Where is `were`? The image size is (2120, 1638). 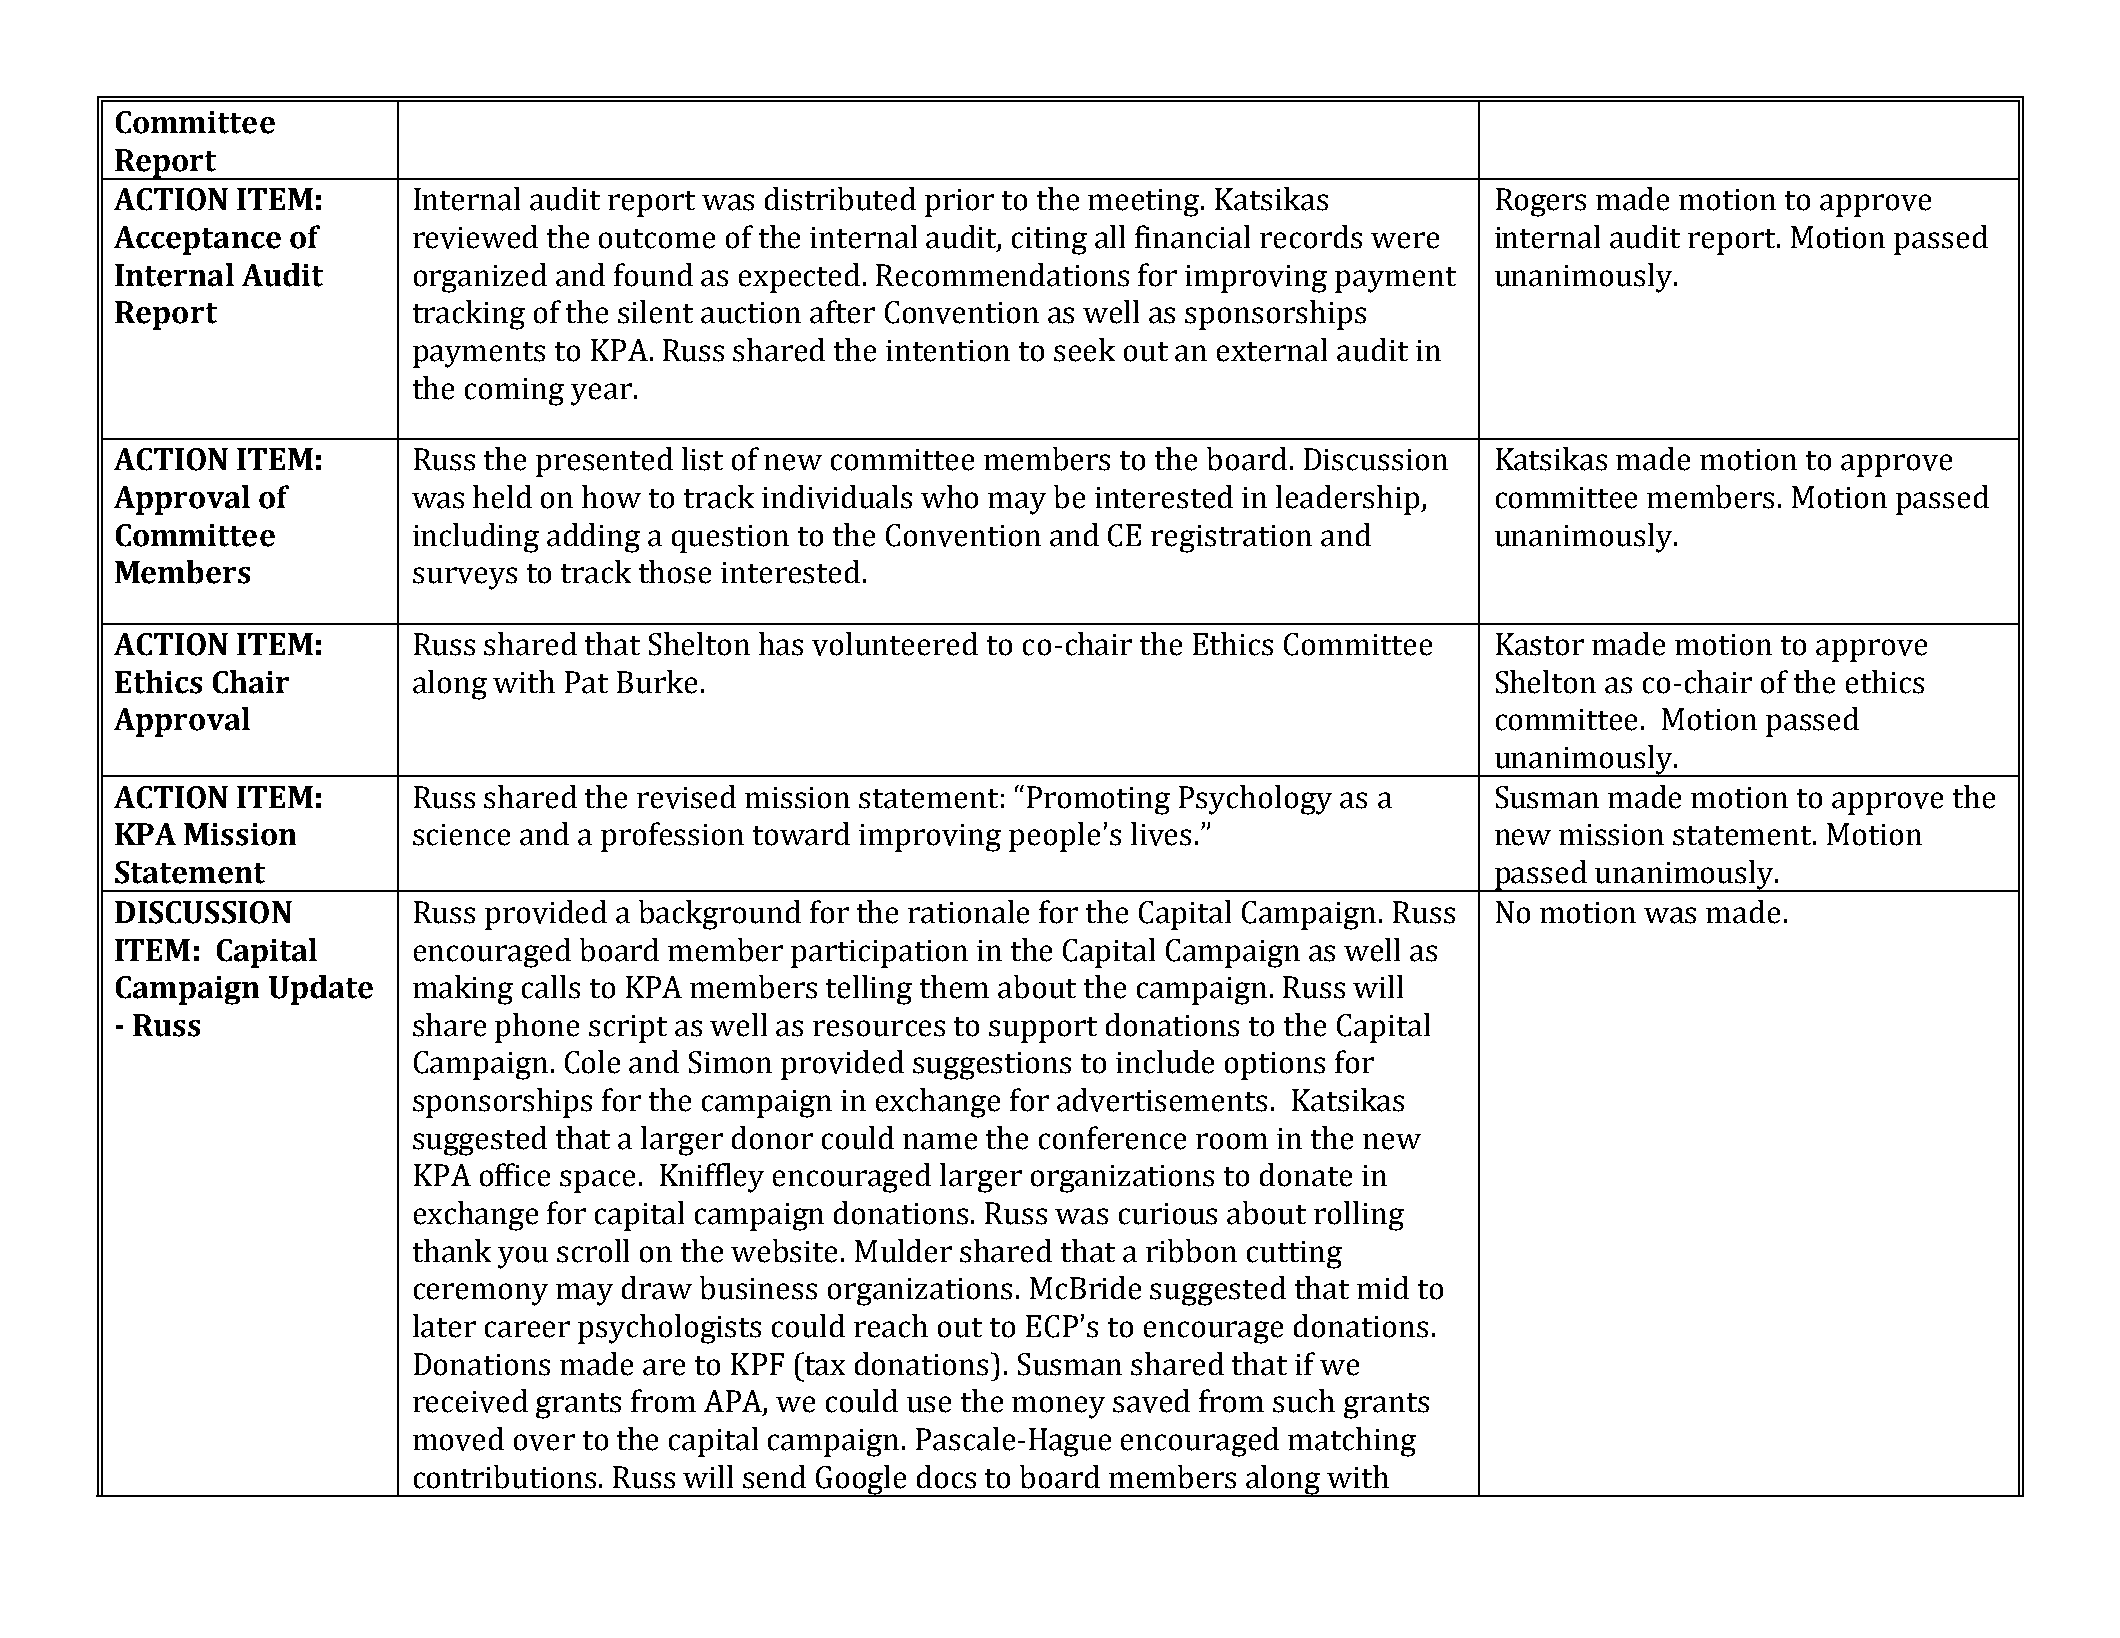
were is located at coordinates (1405, 240).
